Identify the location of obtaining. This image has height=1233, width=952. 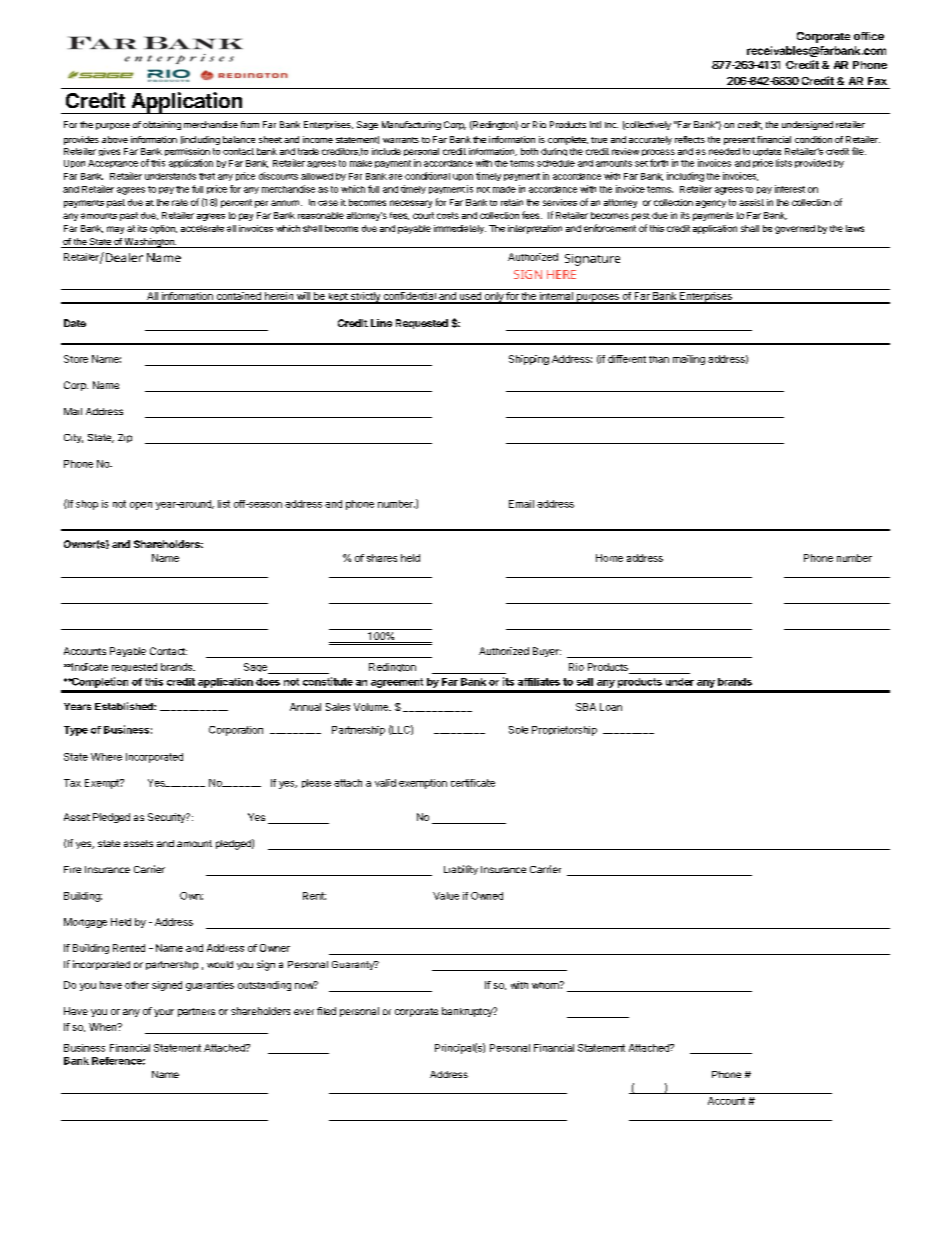
(162, 125).
